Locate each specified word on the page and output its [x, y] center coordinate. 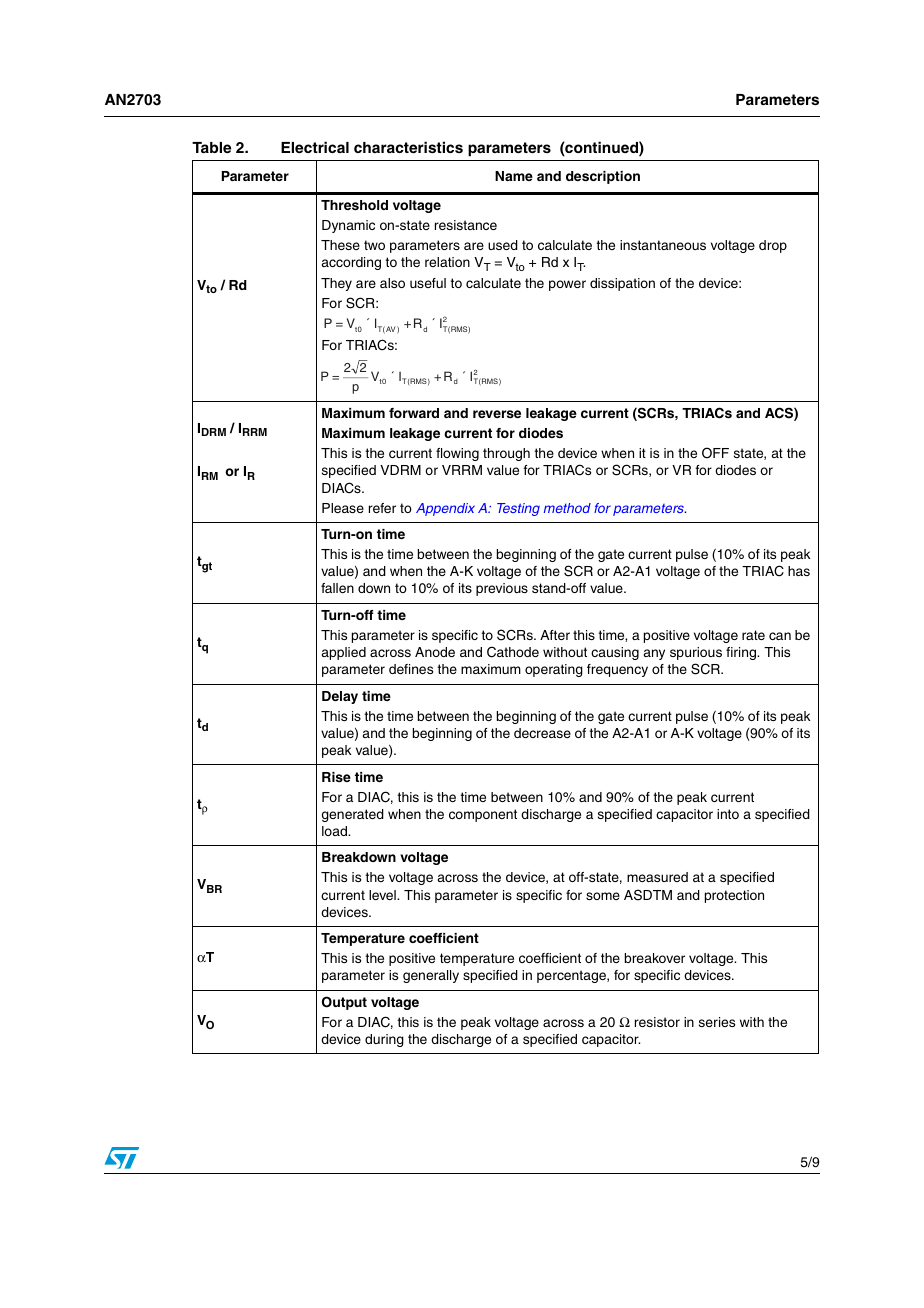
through [506, 454]
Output [344, 1003]
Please [343, 508]
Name [514, 176]
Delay [340, 697]
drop [773, 246]
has [799, 571]
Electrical [315, 147]
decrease [542, 733]
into [728, 814]
